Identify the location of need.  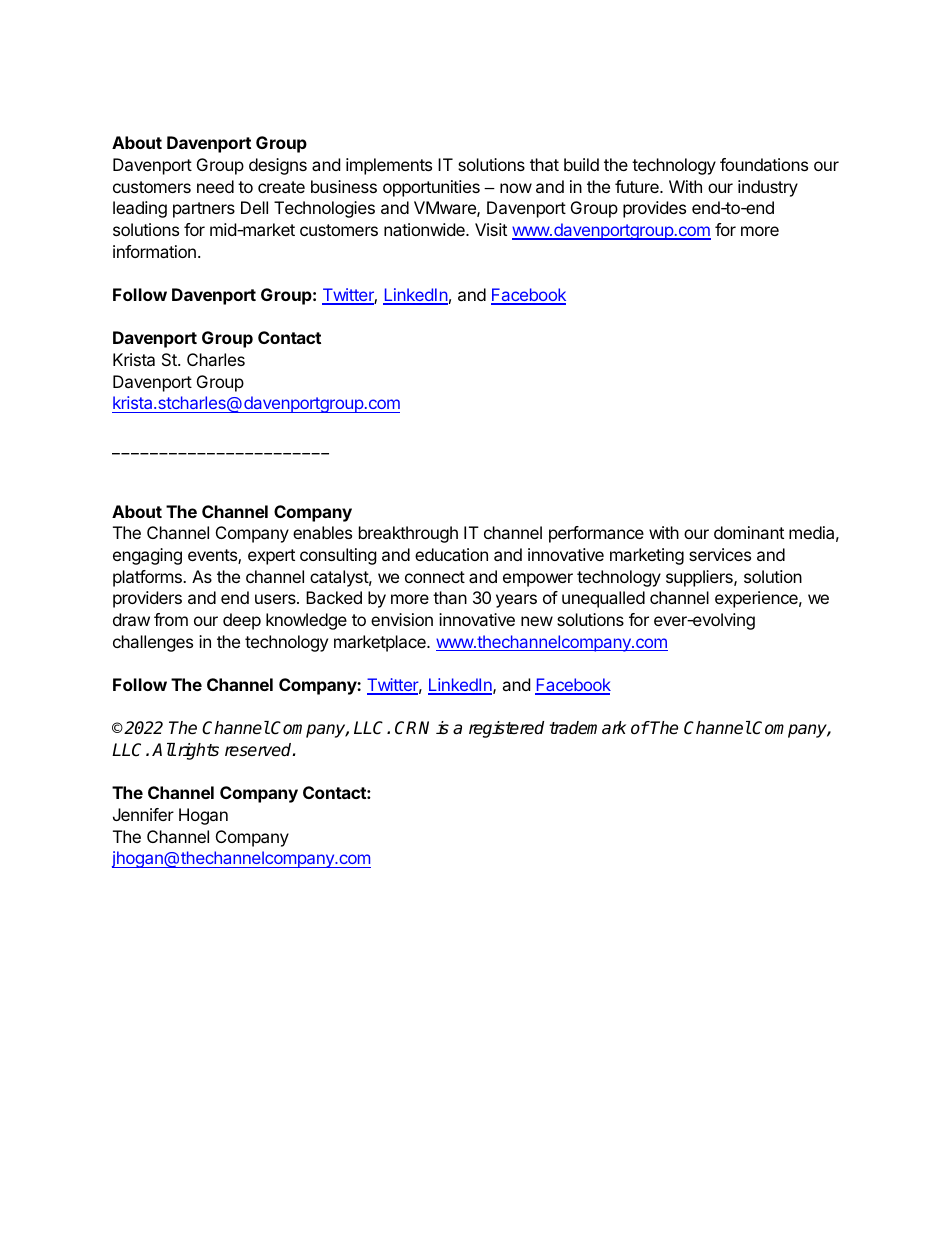
(215, 186).
